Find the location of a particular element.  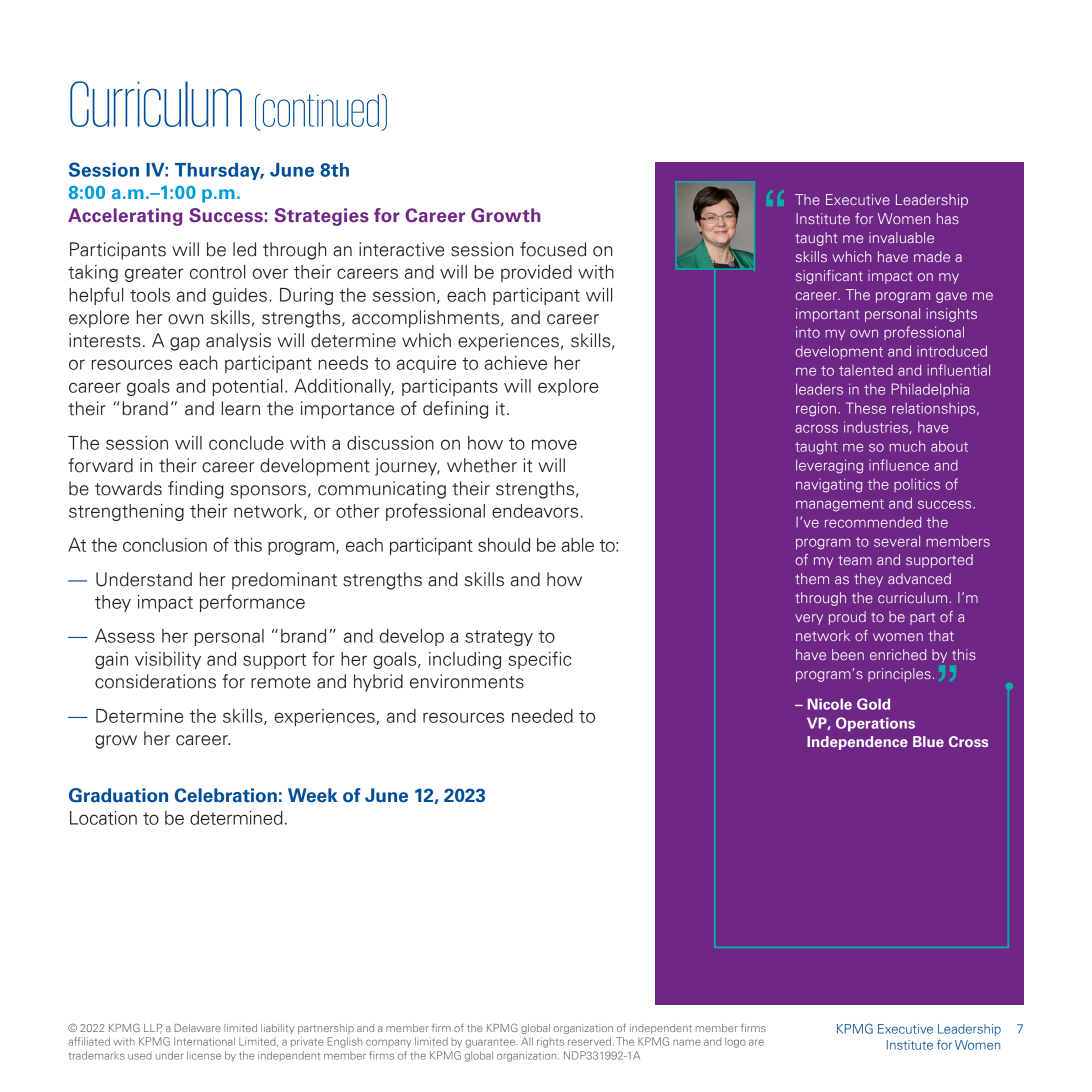

rights is located at coordinates (550, 1042).
